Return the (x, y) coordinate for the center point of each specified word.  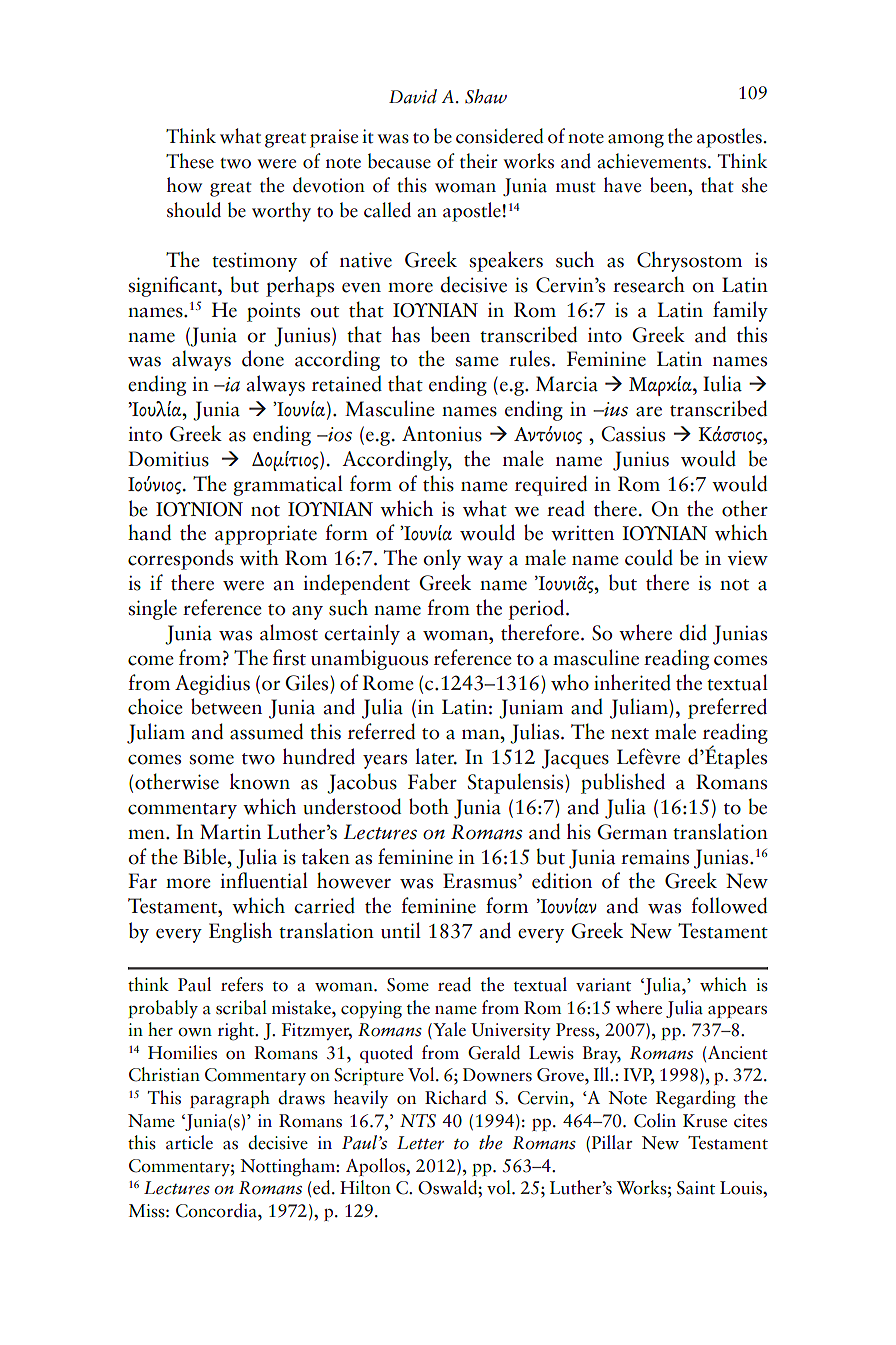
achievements (653, 161)
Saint (696, 1188)
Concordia (217, 1210)
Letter (420, 1143)
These (190, 161)
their (479, 161)
